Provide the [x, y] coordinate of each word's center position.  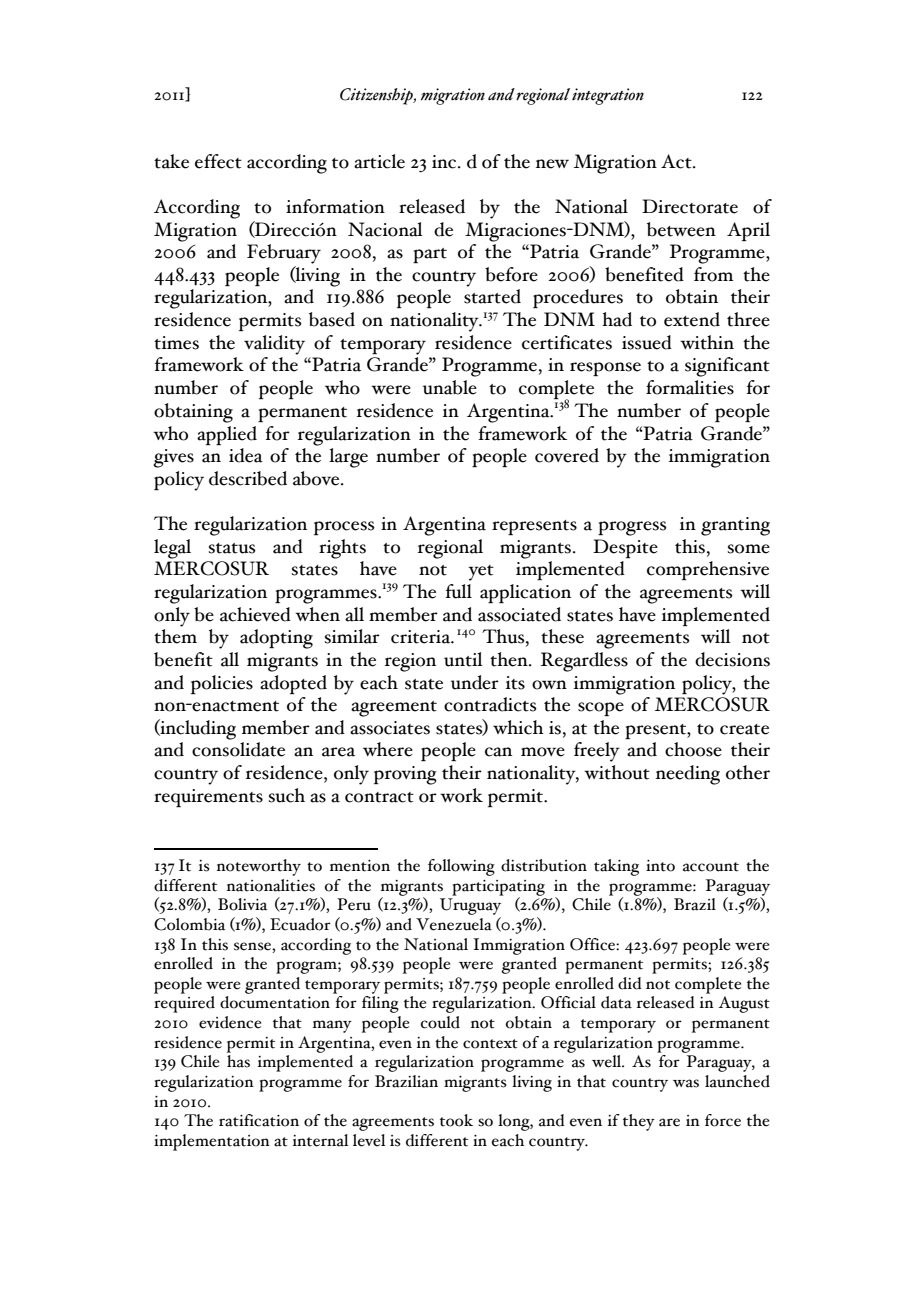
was [686, 1083]
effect [218, 161]
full [459, 591]
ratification [259, 1120]
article [379, 161]
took [456, 1120]
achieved [255, 614]
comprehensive [708, 570]
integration [608, 96]
